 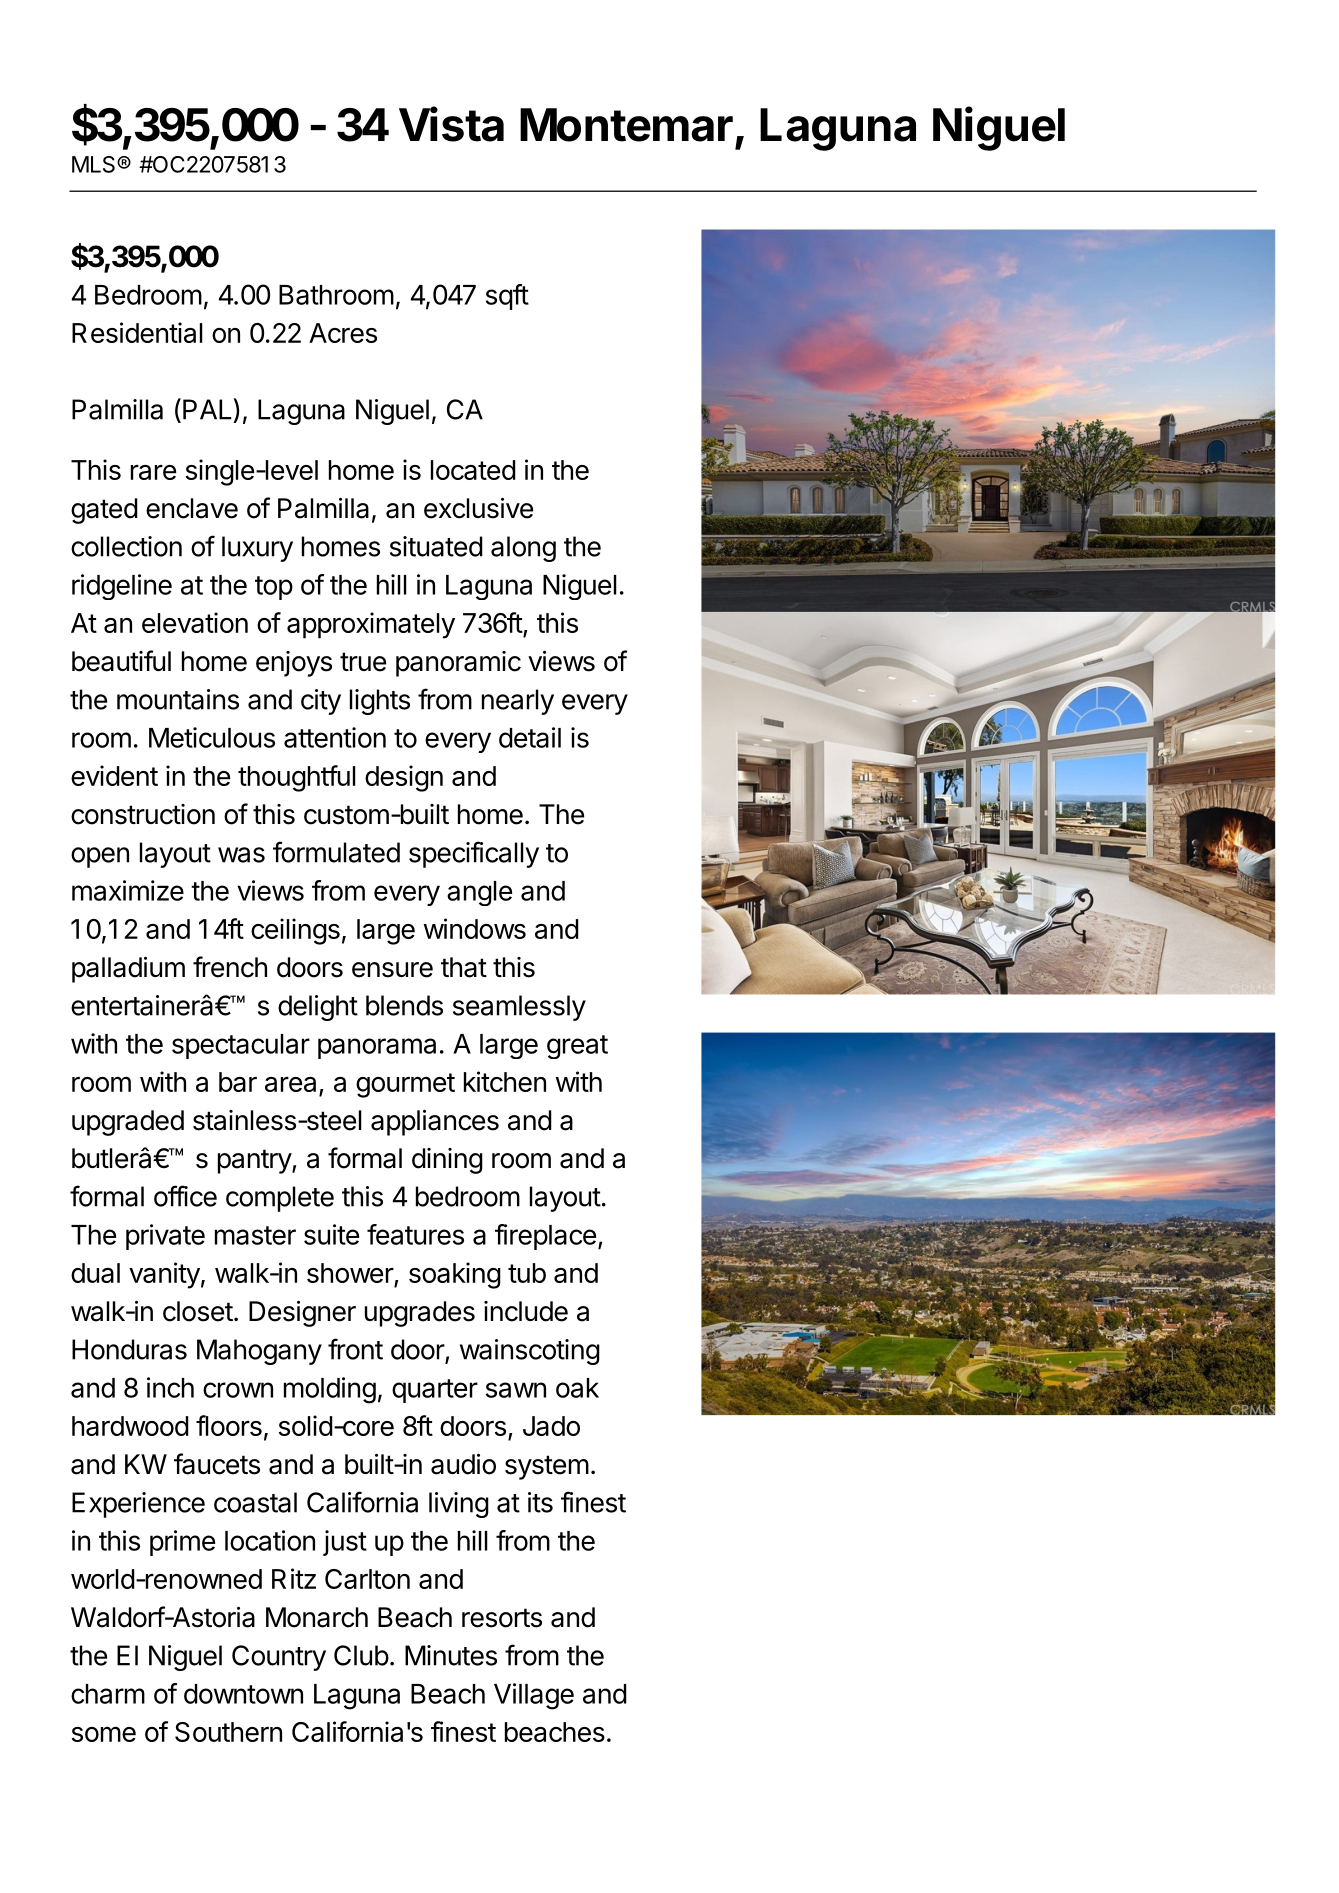 I want to click on tub, so click(x=527, y=1273).
